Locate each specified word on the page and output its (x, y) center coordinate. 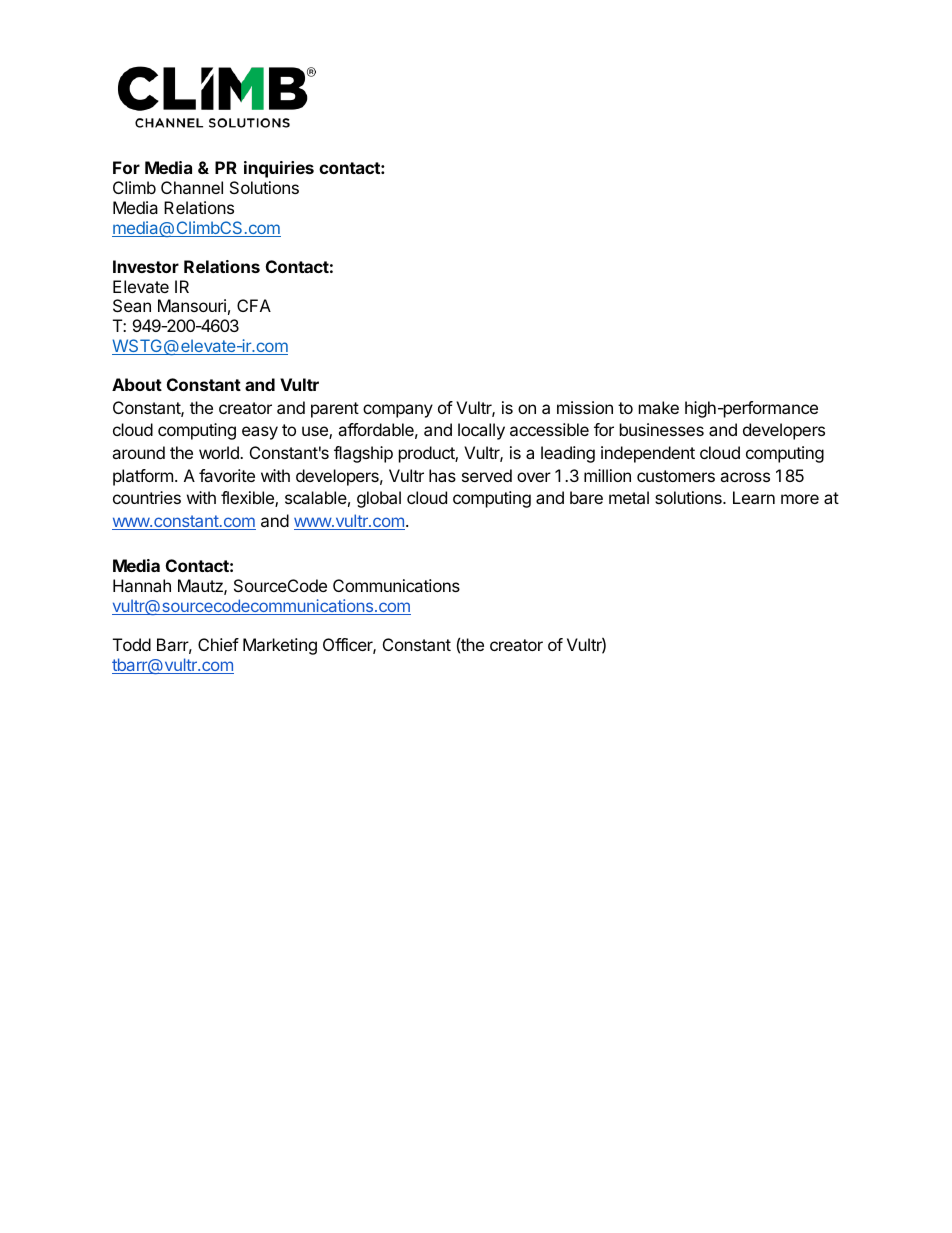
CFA (254, 305)
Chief (218, 644)
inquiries (279, 169)
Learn (754, 497)
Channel (192, 187)
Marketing (280, 646)
